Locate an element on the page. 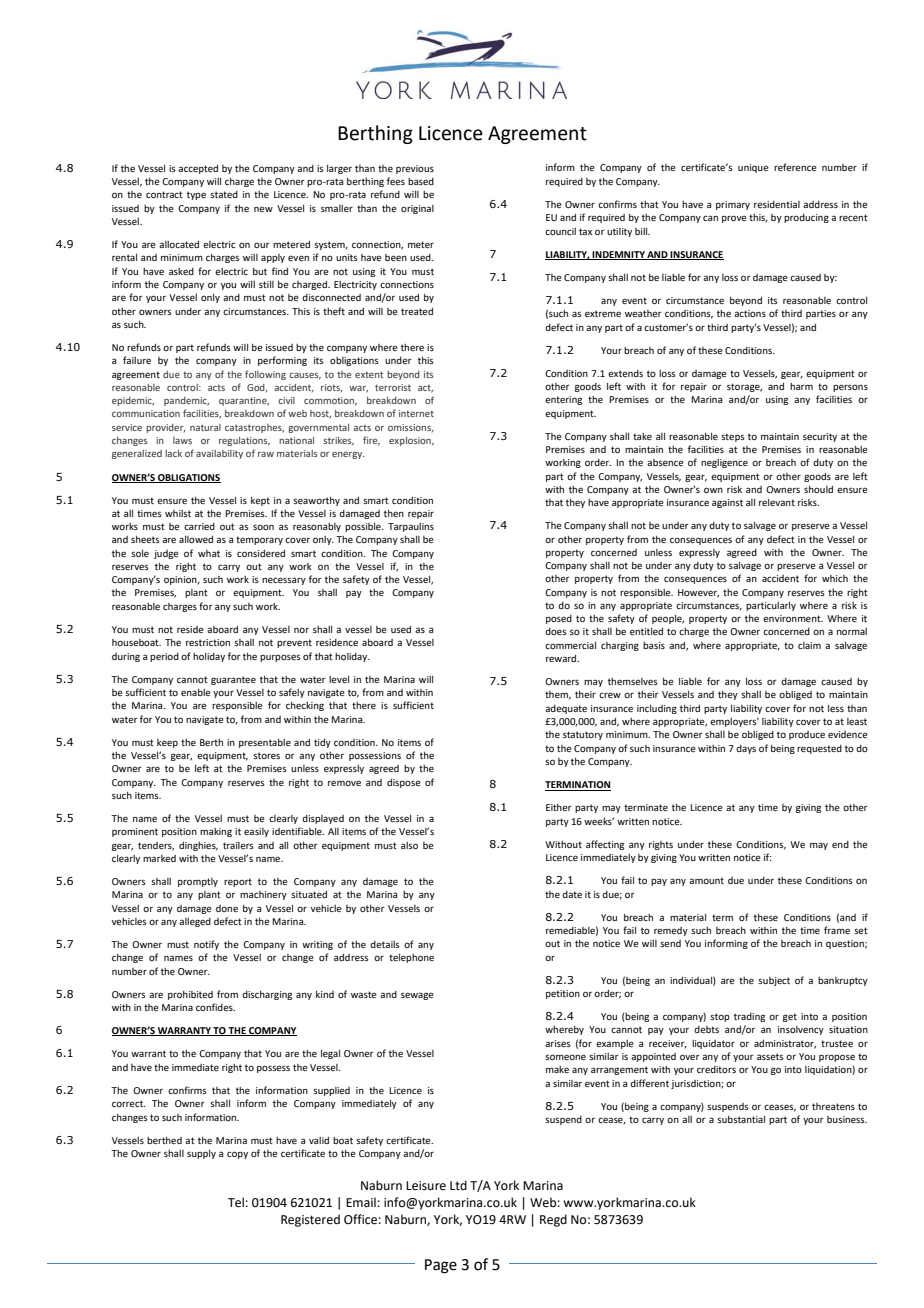 Image resolution: width=924 pixels, height=1308 pixels. availability is located at coordinates (219, 454).
